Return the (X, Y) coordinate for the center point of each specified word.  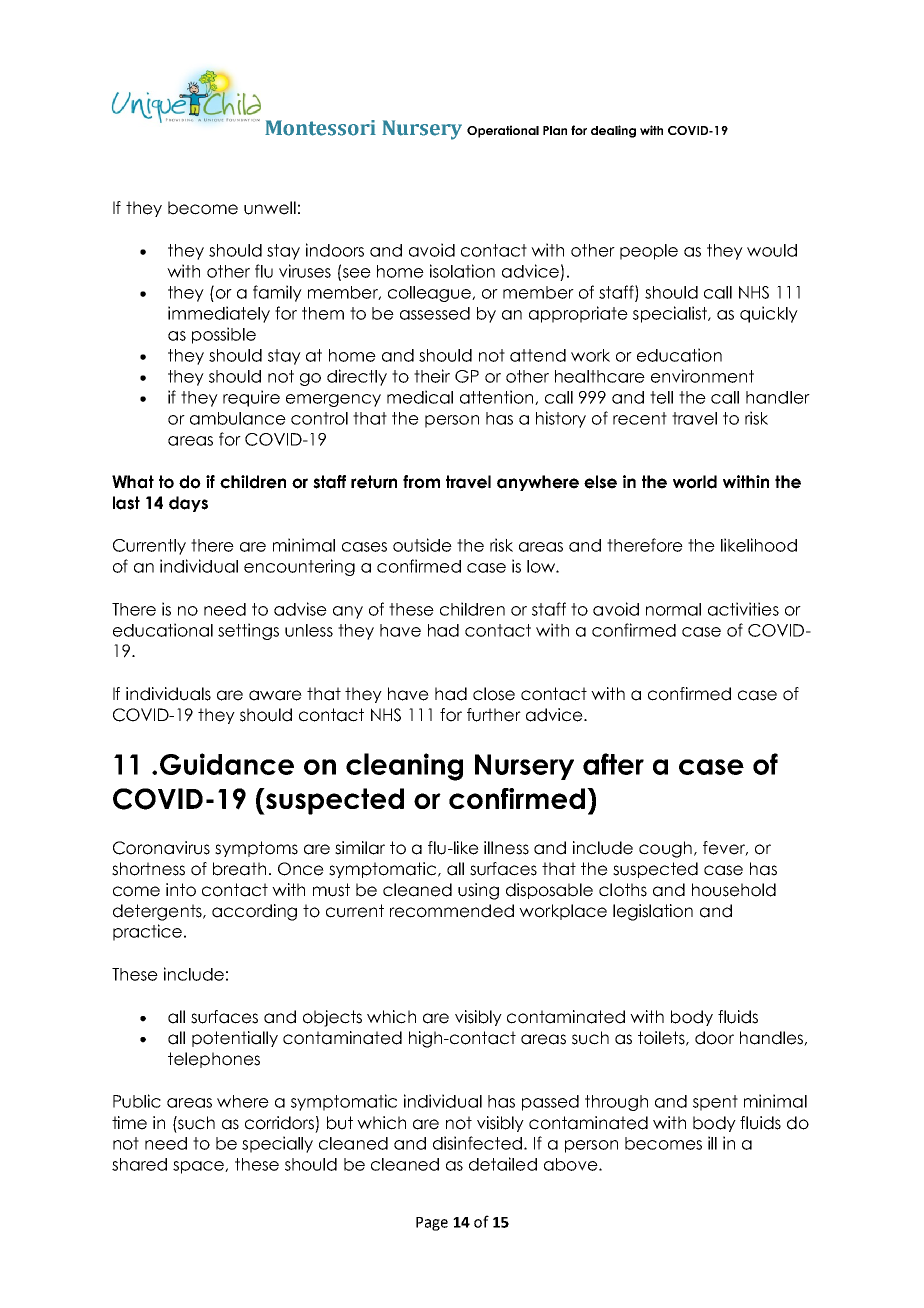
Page (432, 1224)
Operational (503, 131)
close (494, 694)
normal (673, 609)
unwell (270, 208)
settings (248, 631)
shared (139, 1164)
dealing (613, 131)
